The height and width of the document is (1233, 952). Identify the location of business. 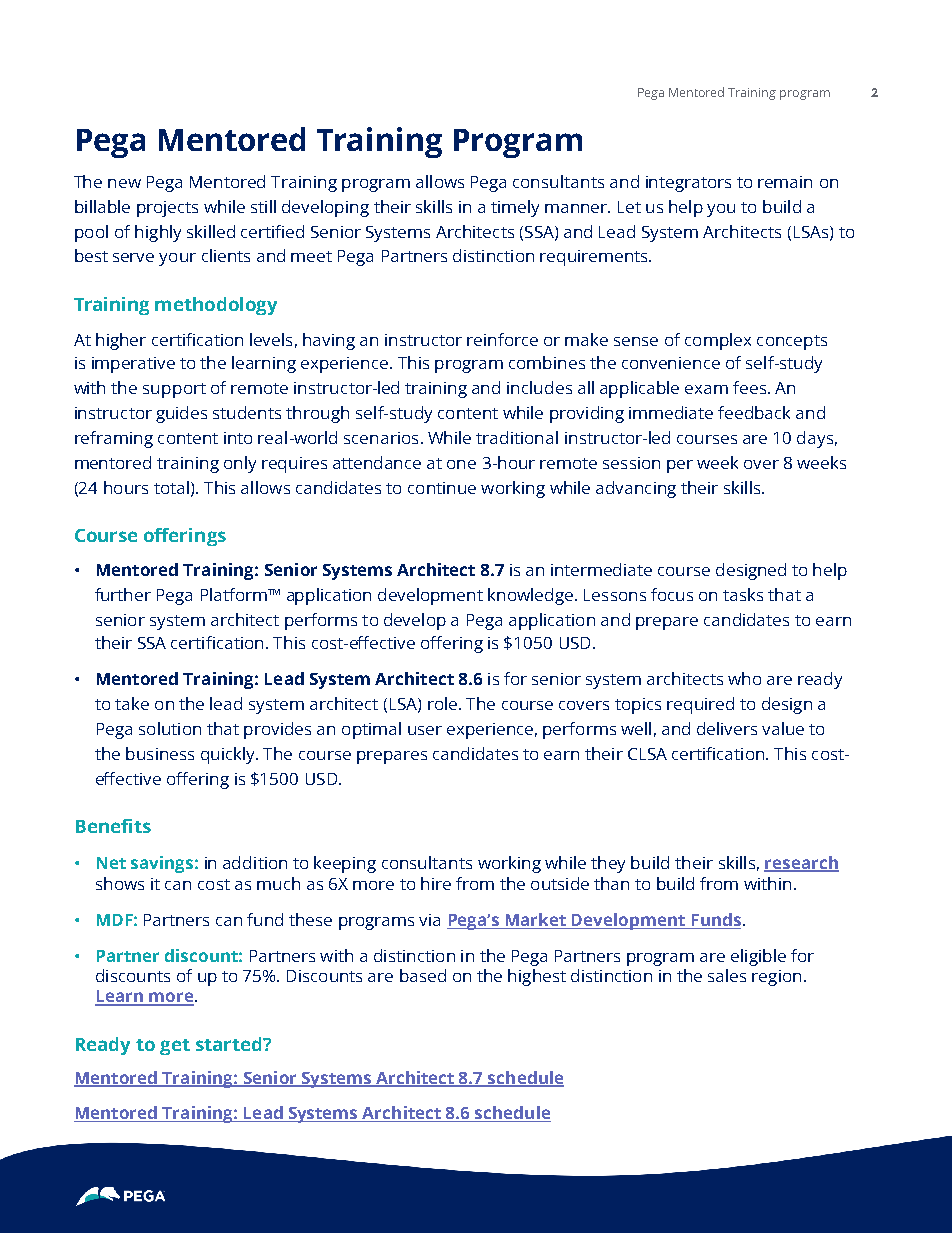
(160, 753).
